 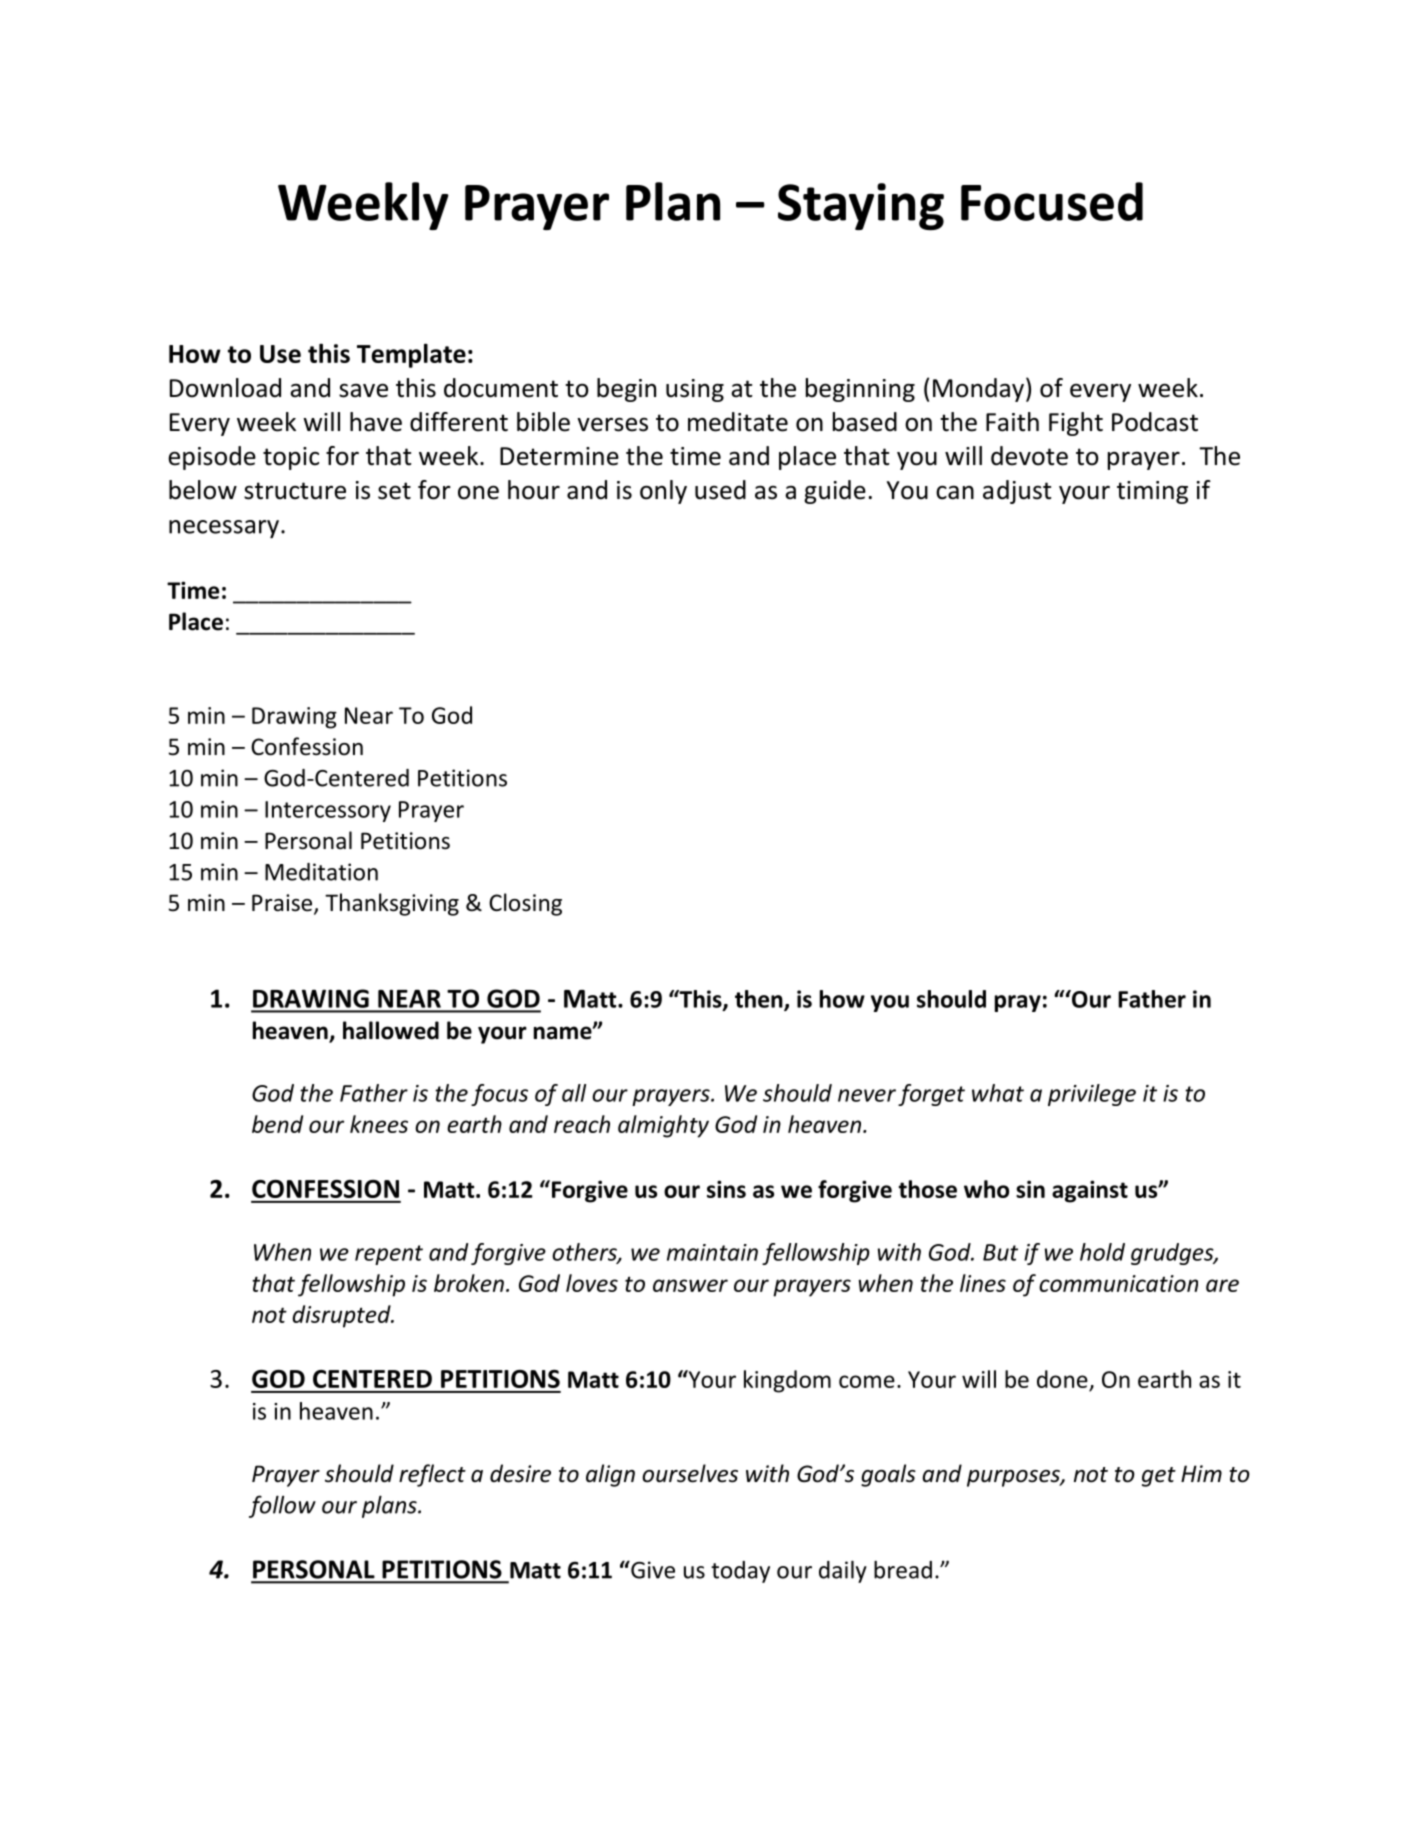 I want to click on only, so click(x=663, y=492).
